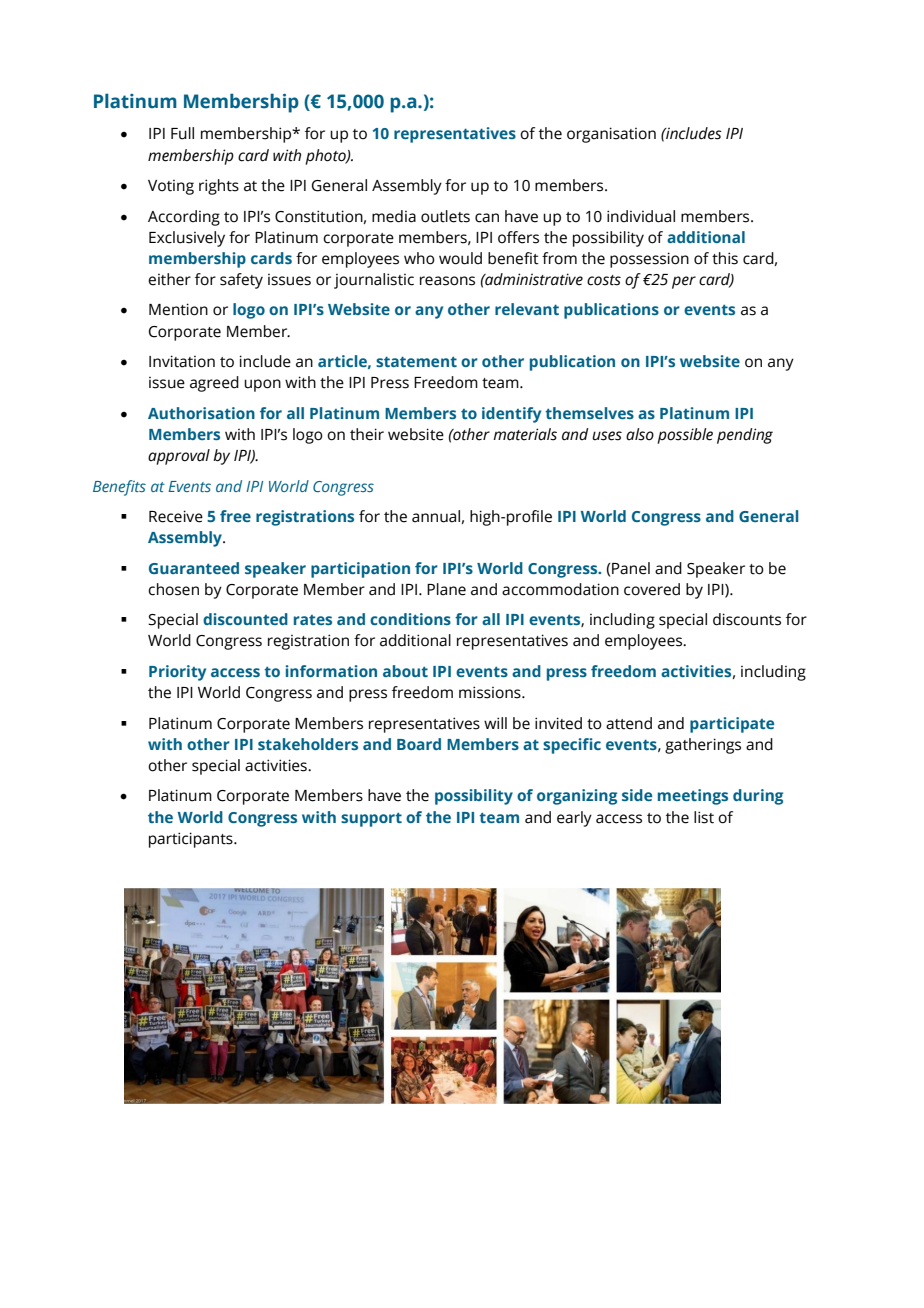 This image has height=1308, width=924. I want to click on approval, so click(179, 457).
